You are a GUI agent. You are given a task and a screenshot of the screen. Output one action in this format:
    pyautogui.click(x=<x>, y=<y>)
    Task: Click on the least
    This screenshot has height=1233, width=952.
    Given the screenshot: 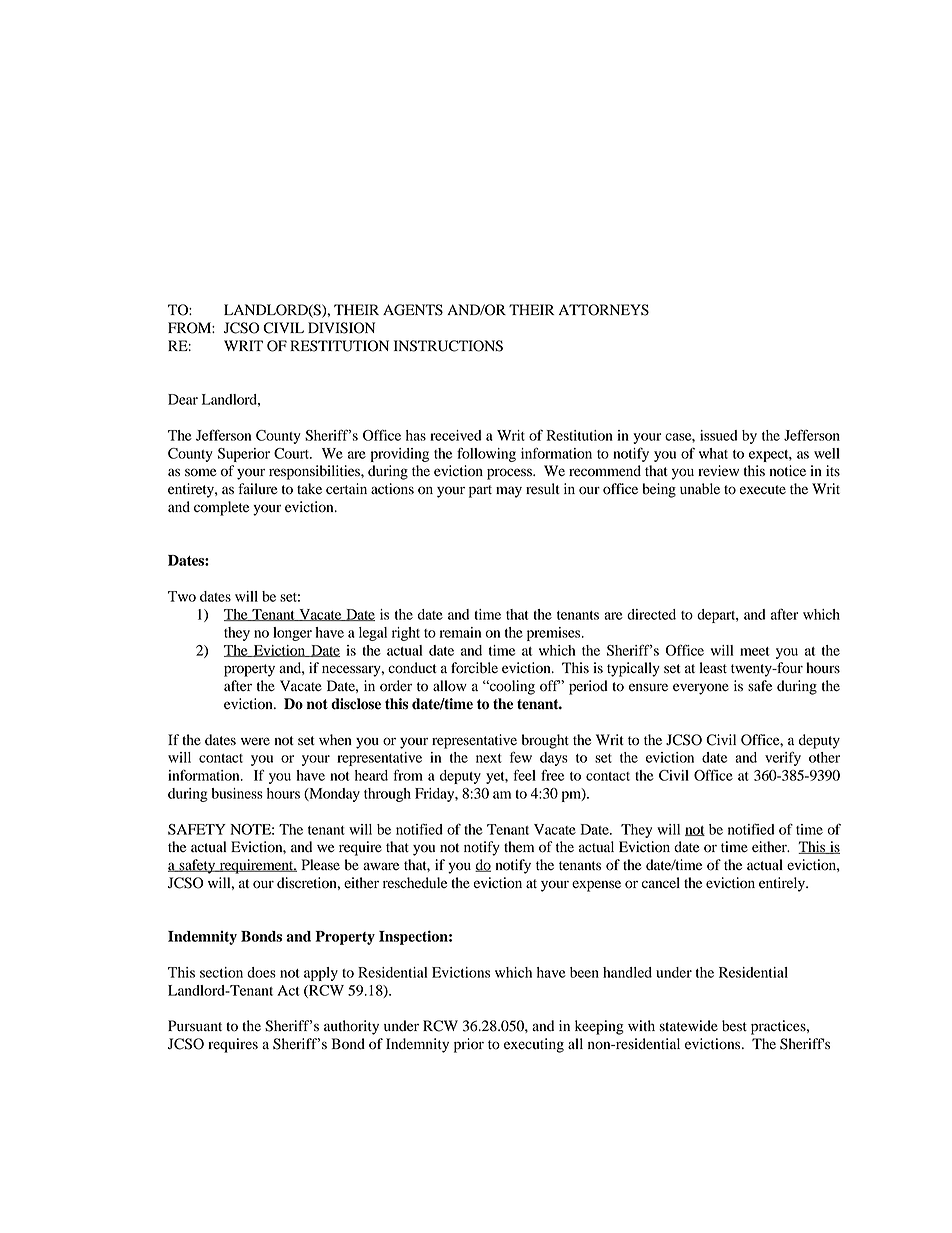 What is the action you would take?
    pyautogui.click(x=713, y=668)
